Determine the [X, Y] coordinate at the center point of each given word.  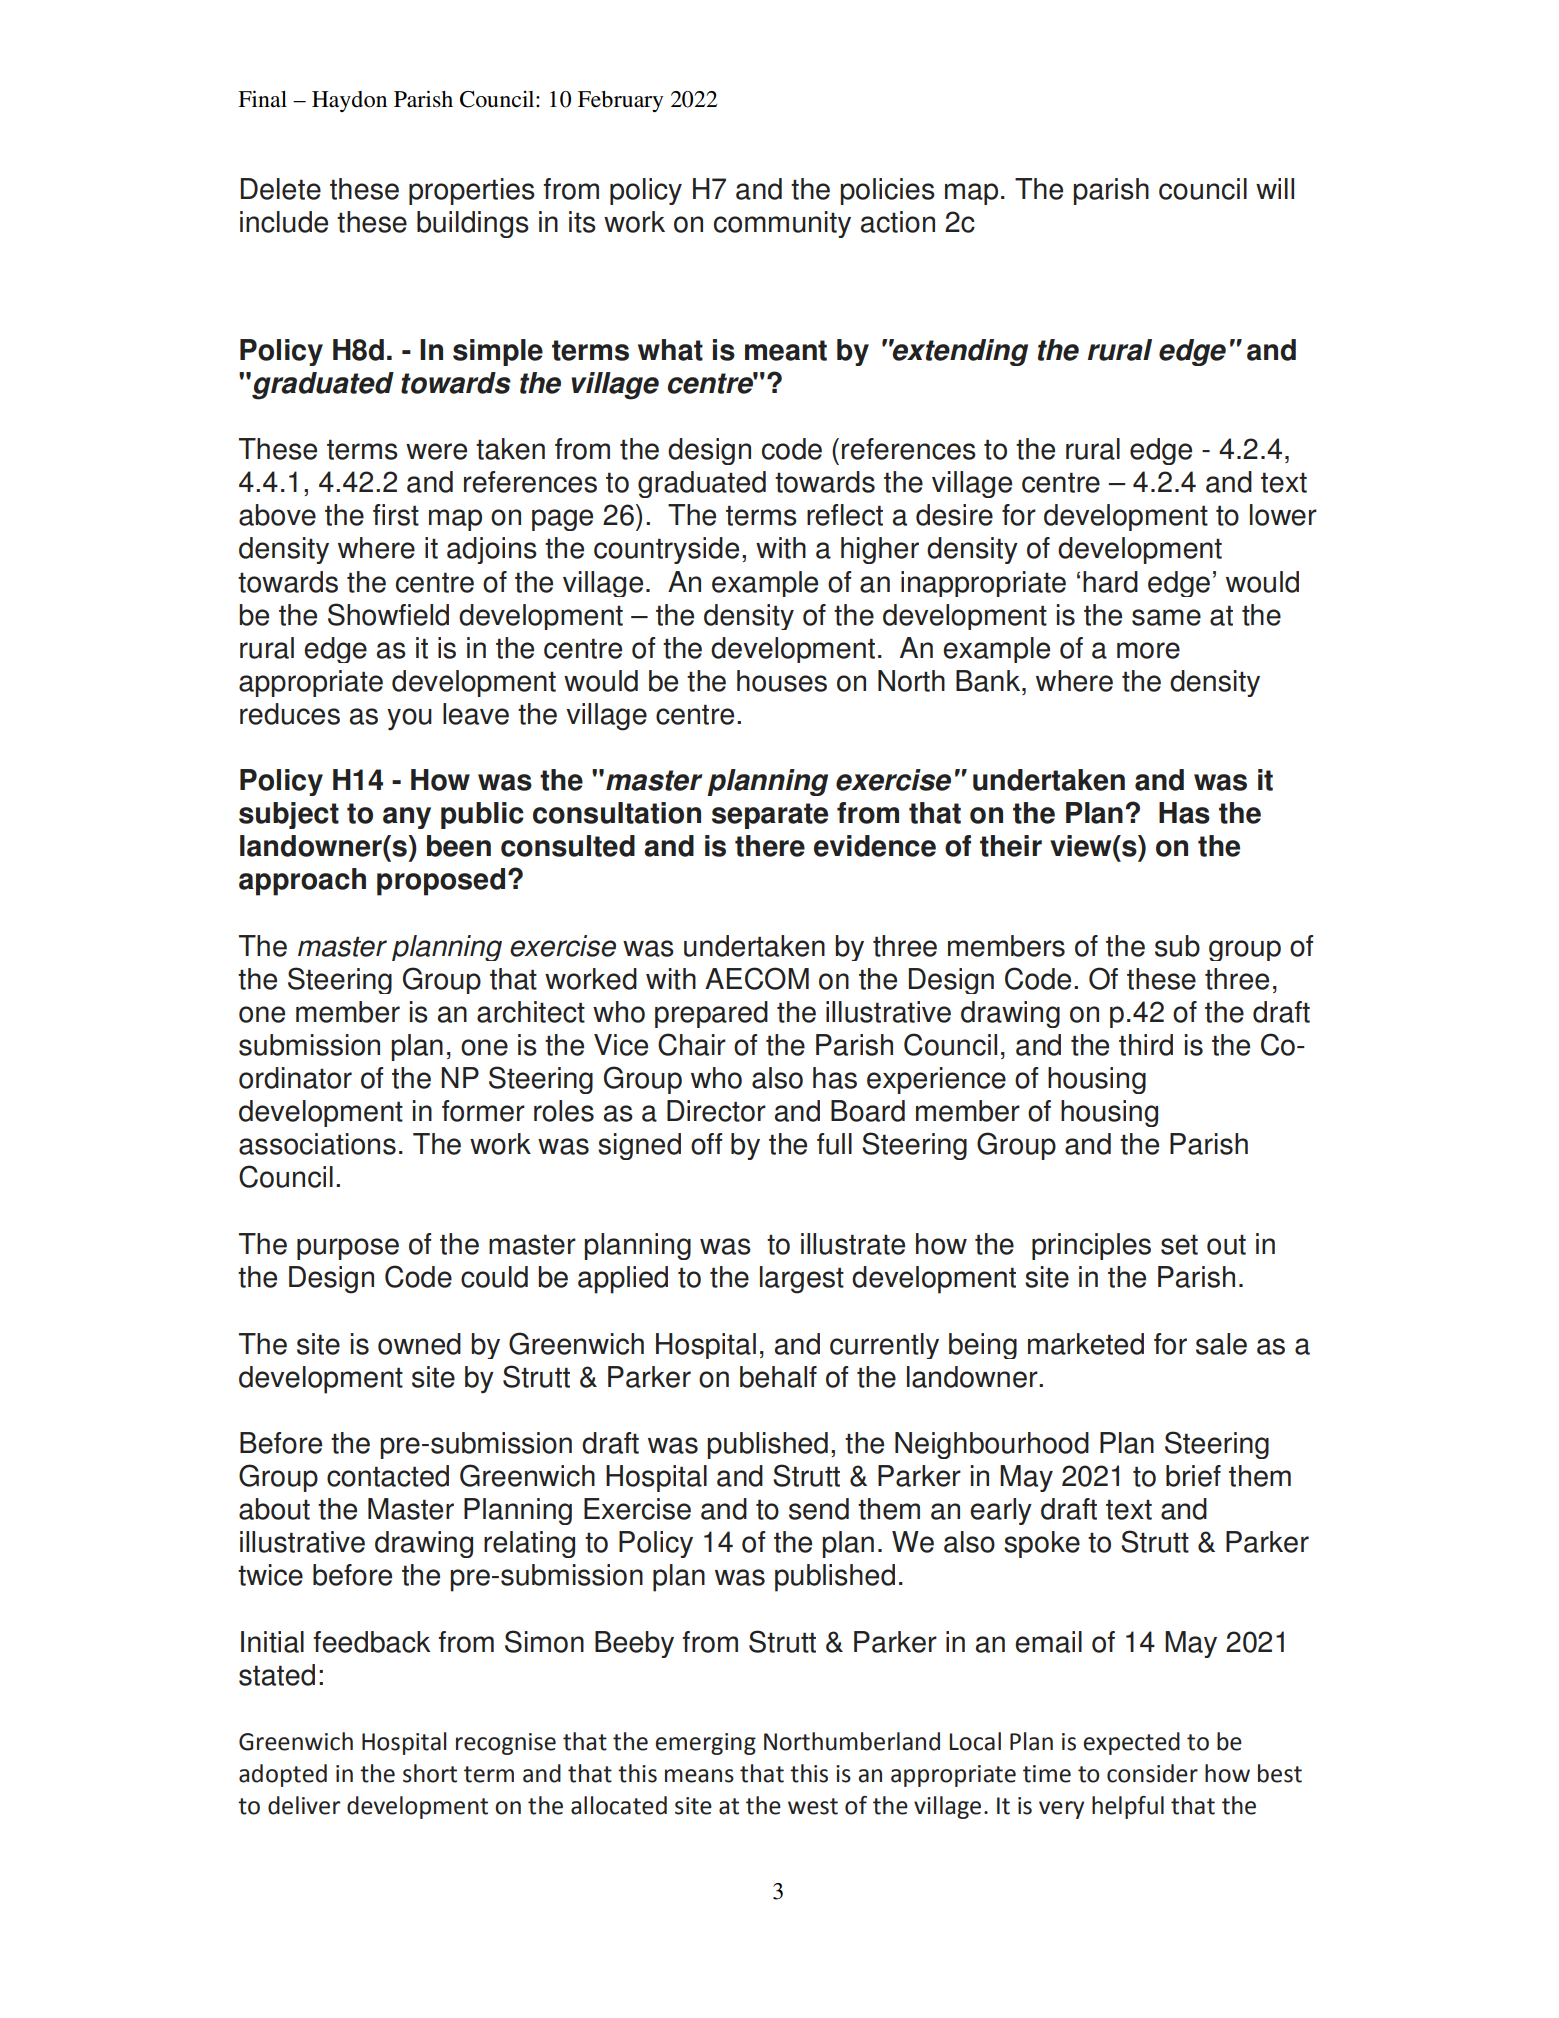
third [1146, 1045]
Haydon [349, 101]
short [430, 1773]
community [782, 224]
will [1275, 188]
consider [1152, 1773]
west [813, 1806]
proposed [441, 882]
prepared [711, 1014]
